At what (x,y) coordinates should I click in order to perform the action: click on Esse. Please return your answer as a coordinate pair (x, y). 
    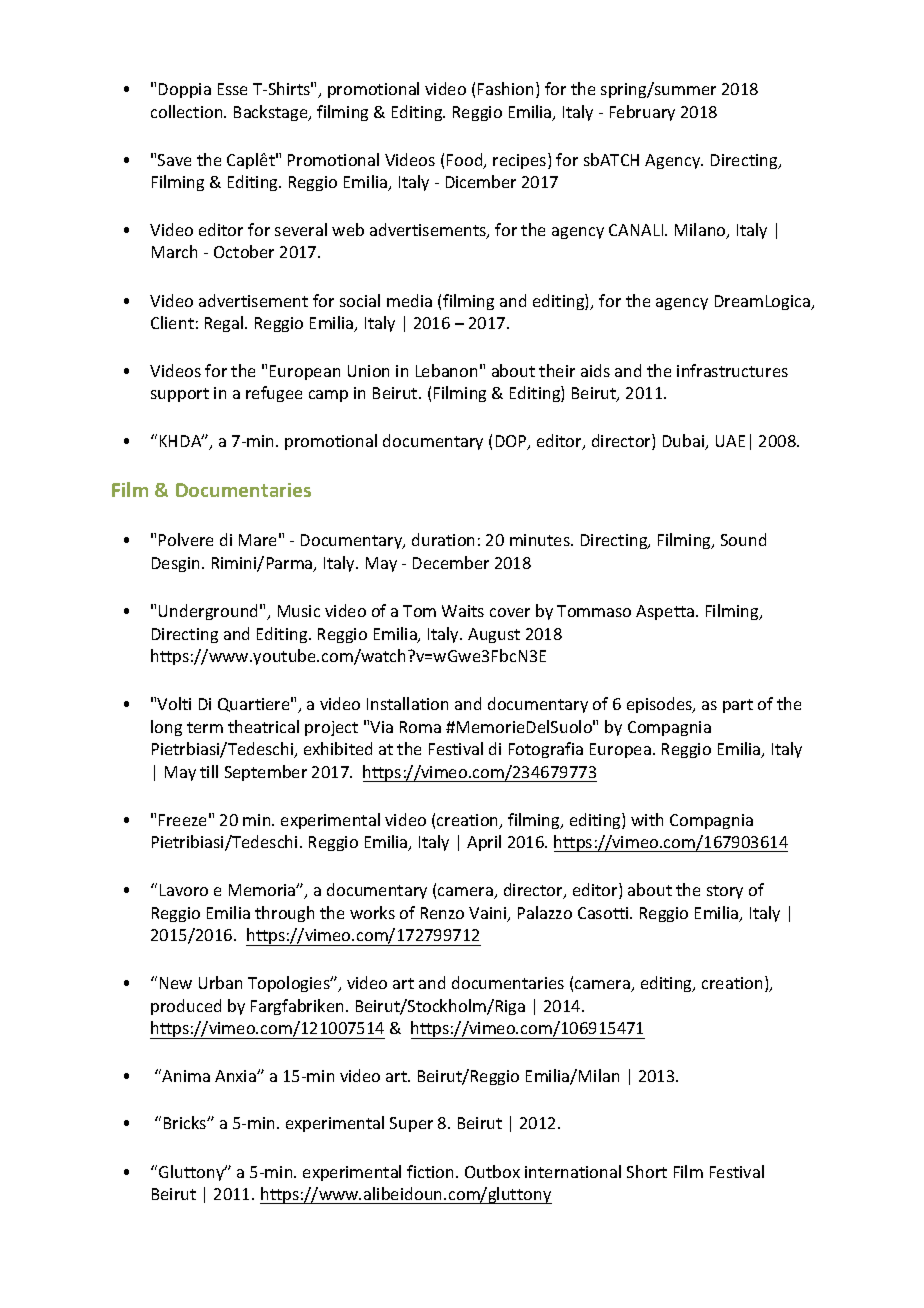
    Looking at the image, I should click on (232, 89).
